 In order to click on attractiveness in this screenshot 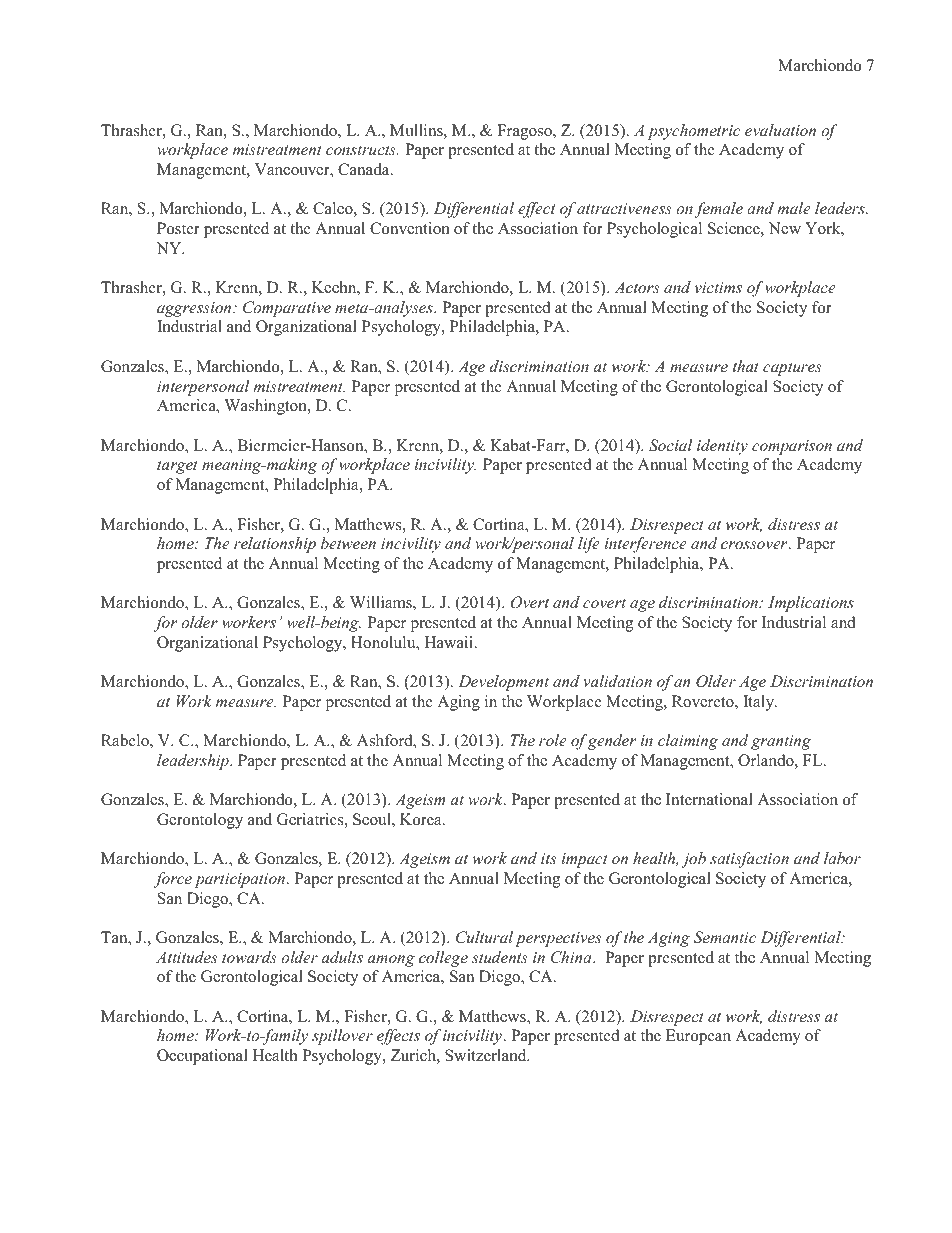, I will do `click(624, 208)`.
